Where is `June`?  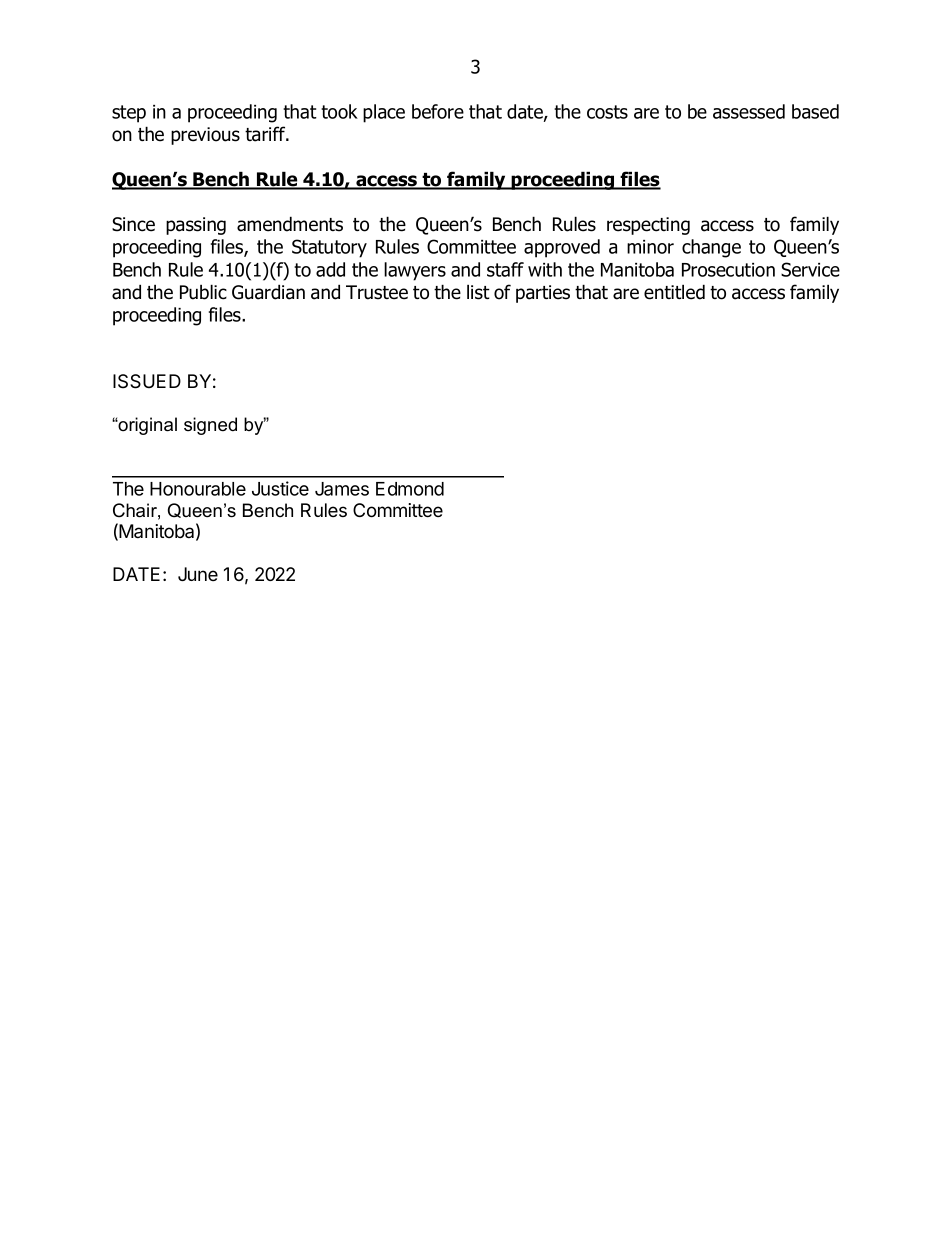
June is located at coordinates (198, 574).
